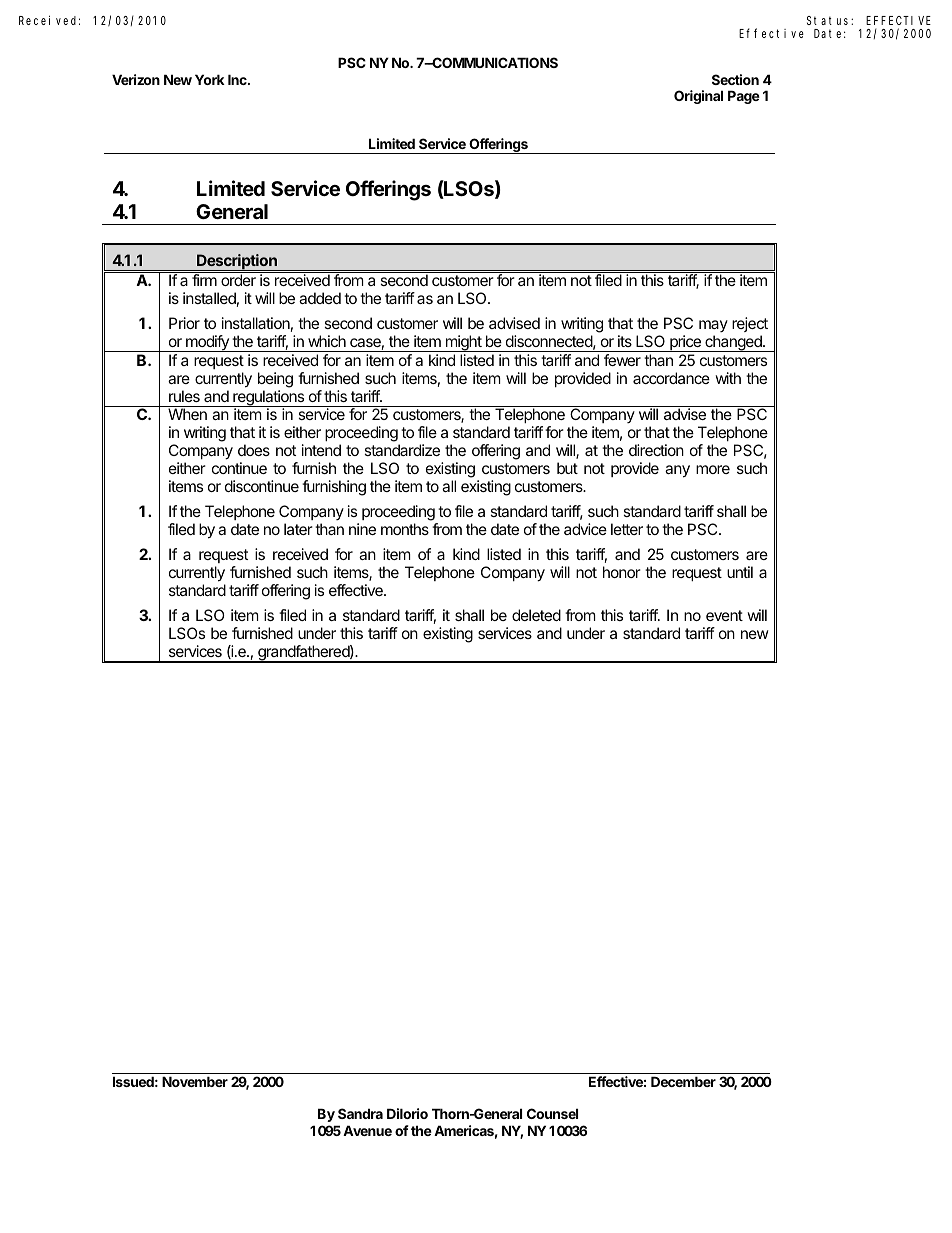  Describe the element at coordinates (536, 615) in the screenshot. I see `deleted` at that location.
